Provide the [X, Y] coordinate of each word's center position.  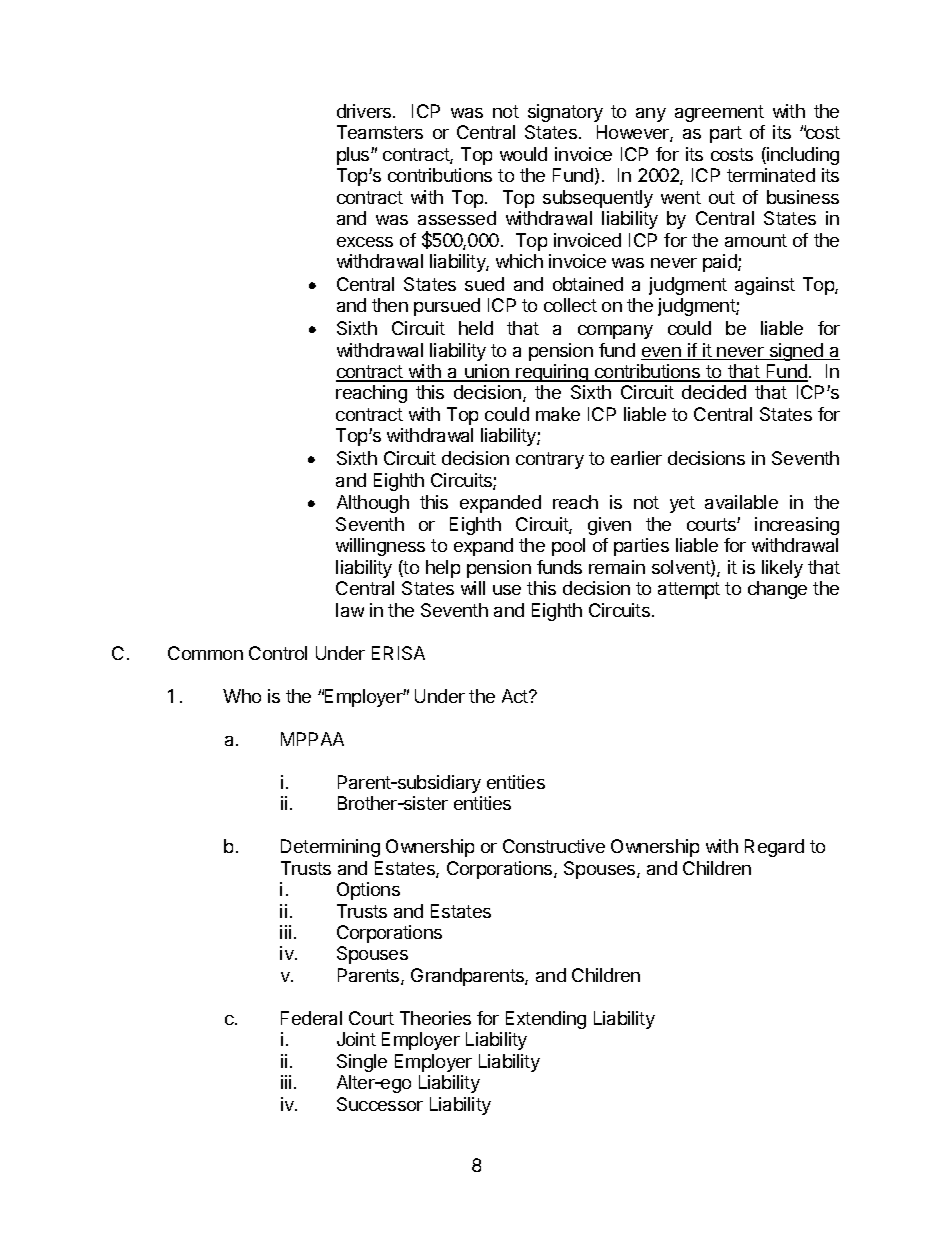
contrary [550, 460]
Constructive [554, 846]
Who [242, 696]
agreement [719, 113]
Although [373, 504]
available [741, 502]
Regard [774, 848]
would [523, 154]
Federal [311, 1018]
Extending [546, 1020]
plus [354, 156]
